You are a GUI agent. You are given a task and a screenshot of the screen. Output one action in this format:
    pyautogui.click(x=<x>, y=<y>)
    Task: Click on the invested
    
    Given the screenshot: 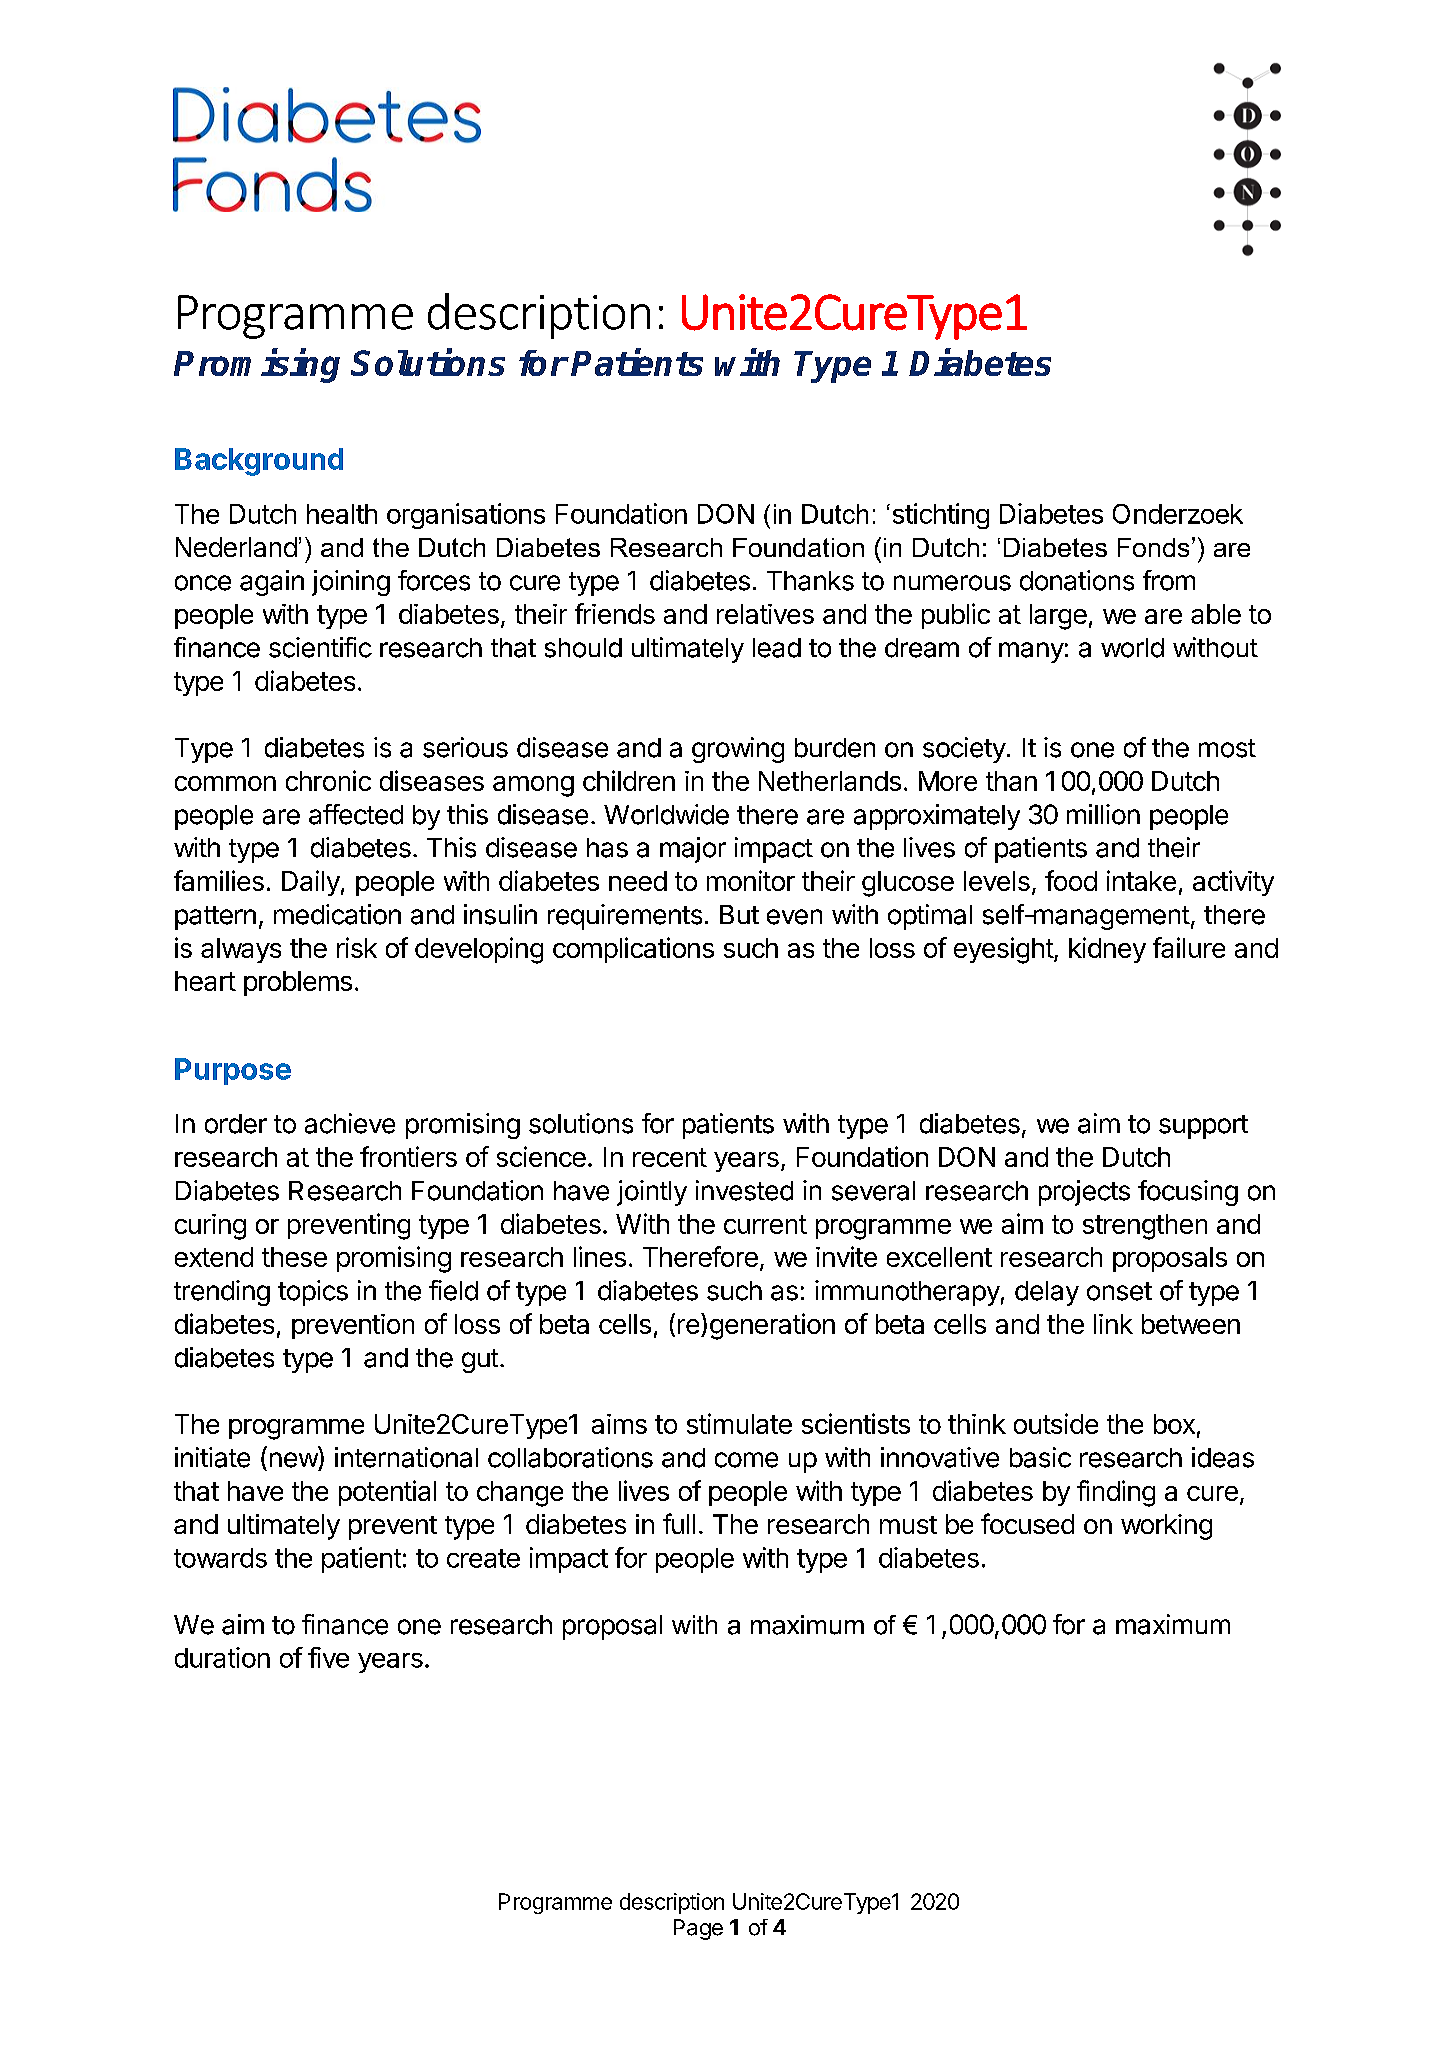 What is the action you would take?
    pyautogui.click(x=744, y=1190)
